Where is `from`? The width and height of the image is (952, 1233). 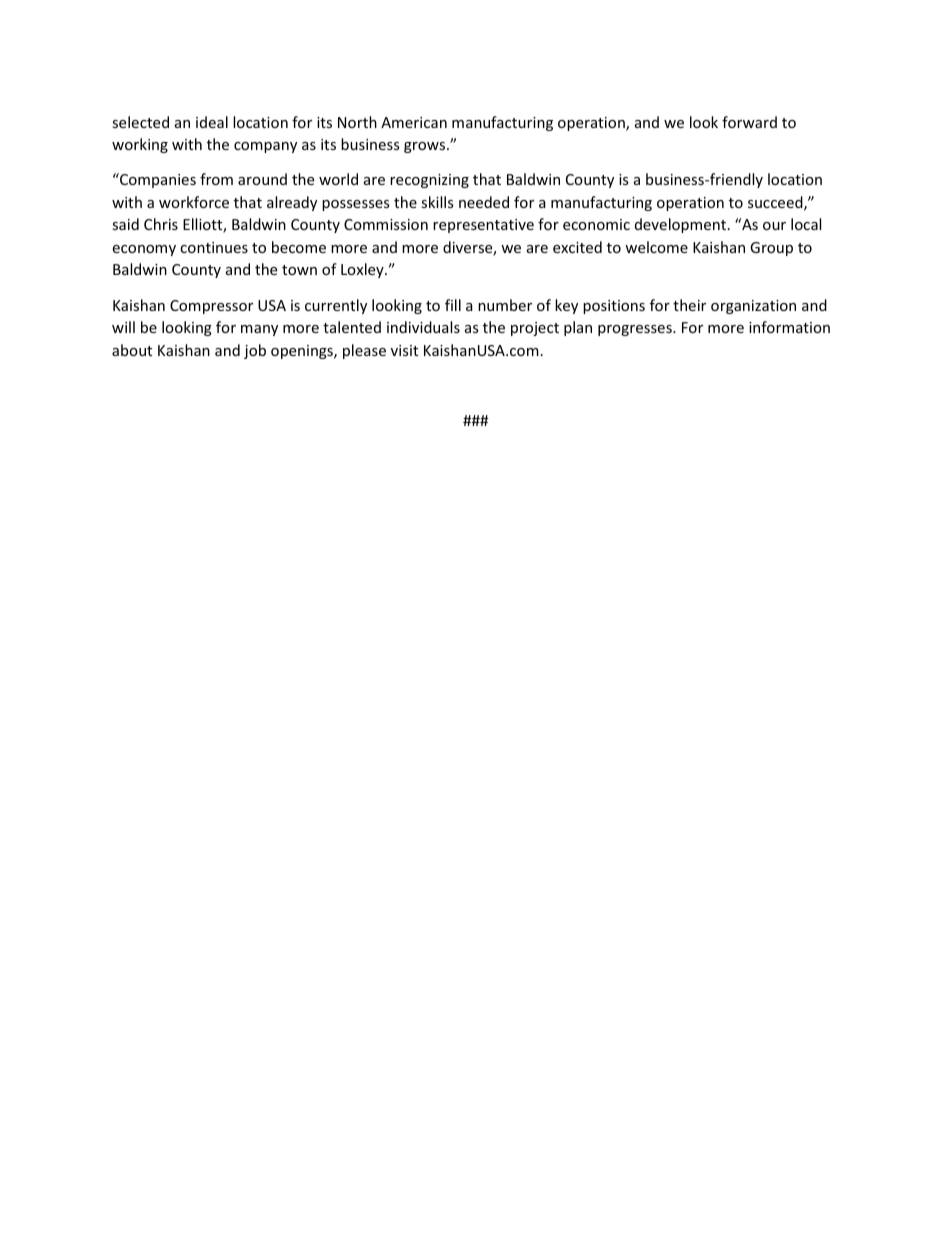
from is located at coordinates (216, 179).
